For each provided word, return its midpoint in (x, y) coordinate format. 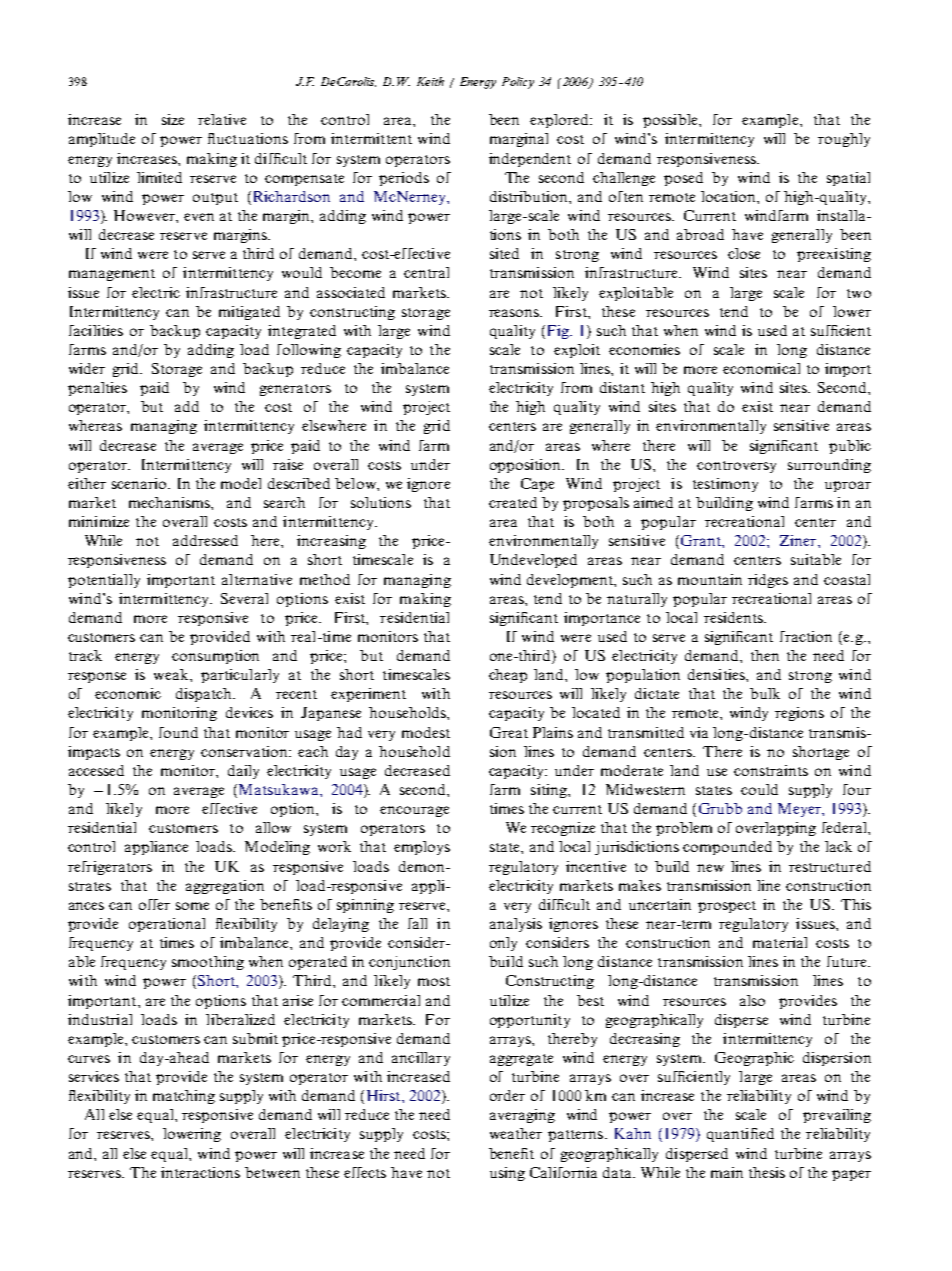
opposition (527, 466)
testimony (725, 485)
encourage (414, 811)
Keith (430, 81)
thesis (767, 1172)
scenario (140, 483)
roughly (844, 140)
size (173, 119)
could (759, 789)
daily (243, 772)
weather (516, 1133)
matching (184, 1097)
